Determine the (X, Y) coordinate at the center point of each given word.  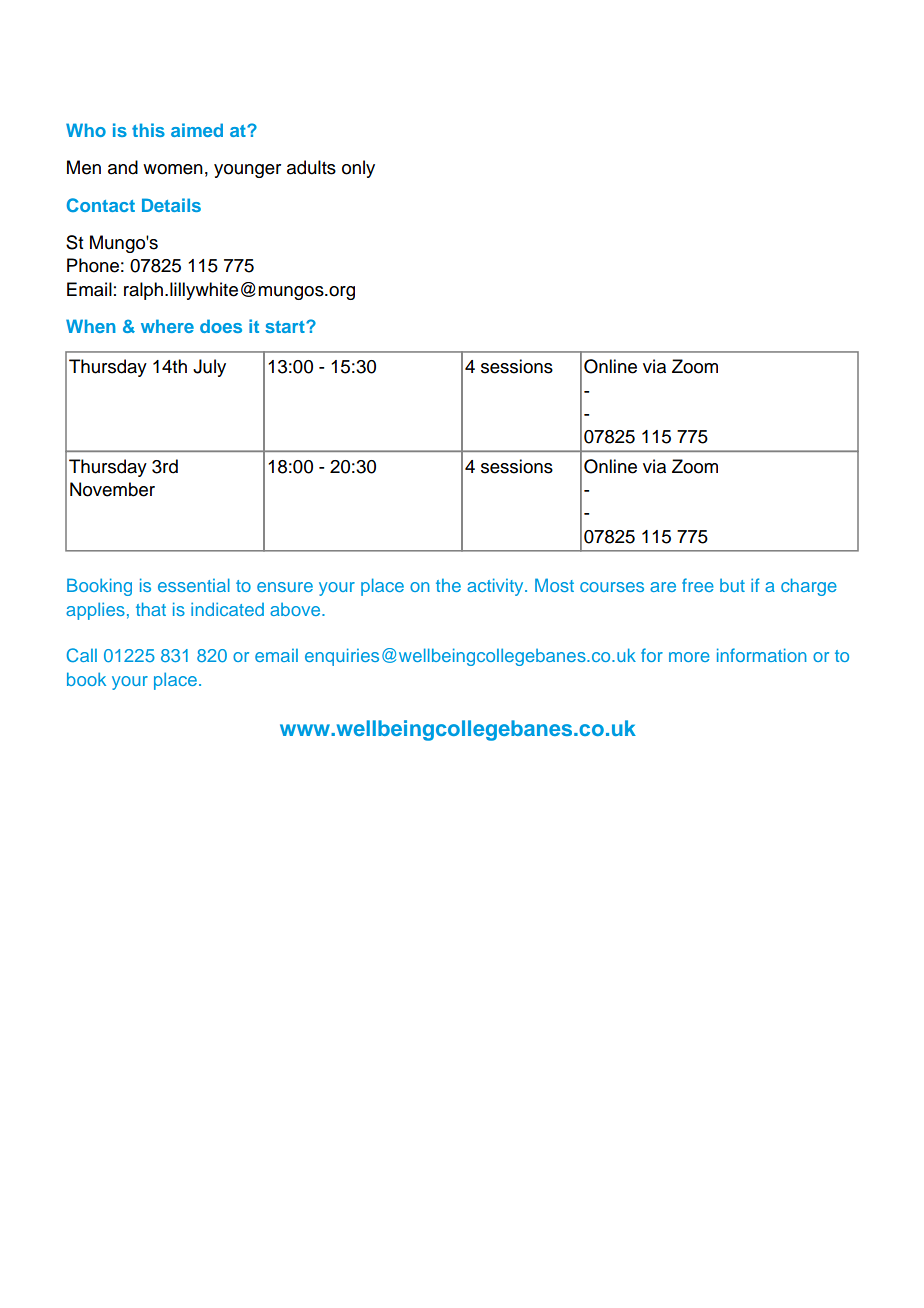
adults (311, 167)
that (151, 609)
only (358, 169)
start (286, 327)
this (148, 130)
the (448, 585)
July (209, 368)
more (689, 657)
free (698, 585)
